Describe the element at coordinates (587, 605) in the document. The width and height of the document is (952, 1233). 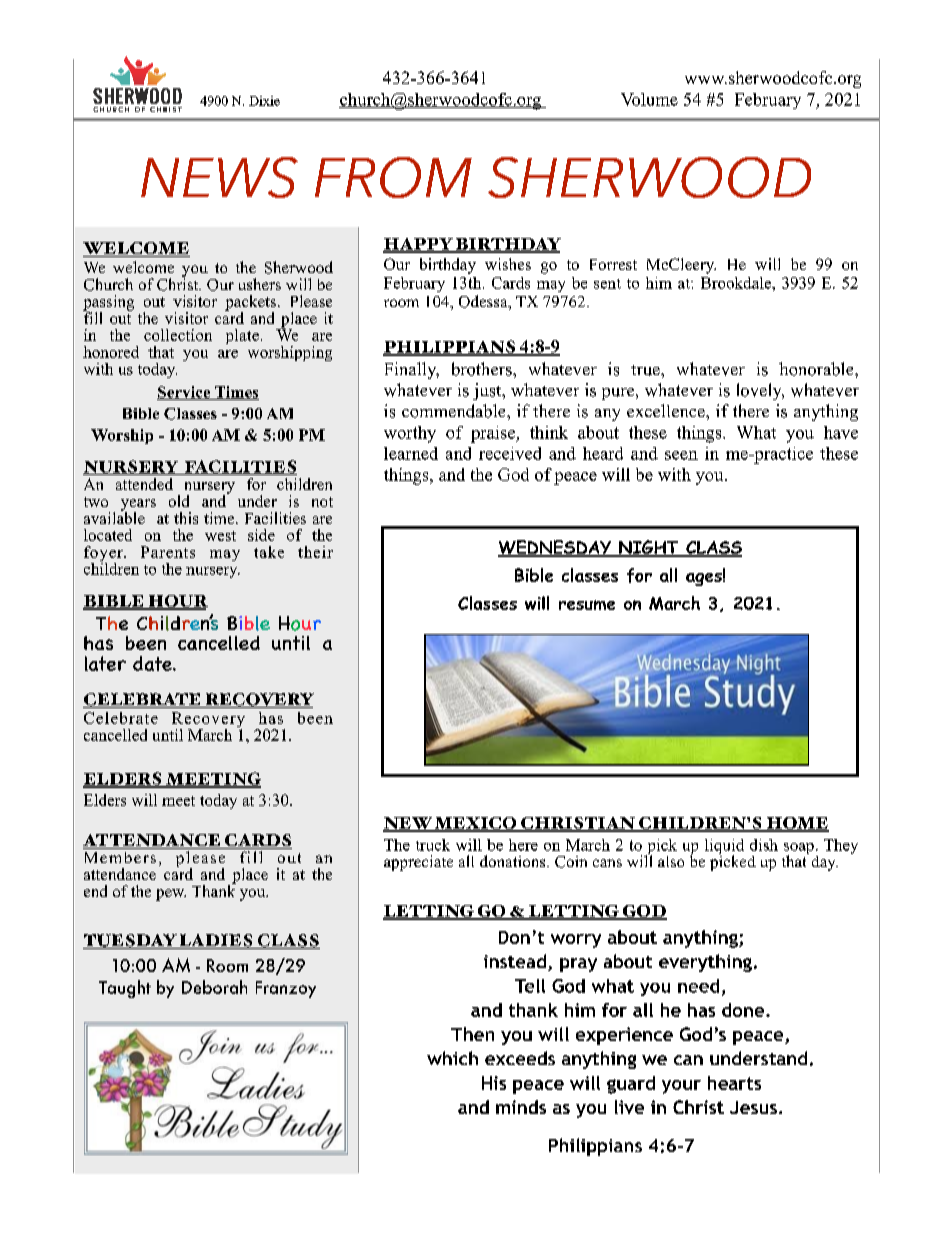
I see `resume` at that location.
